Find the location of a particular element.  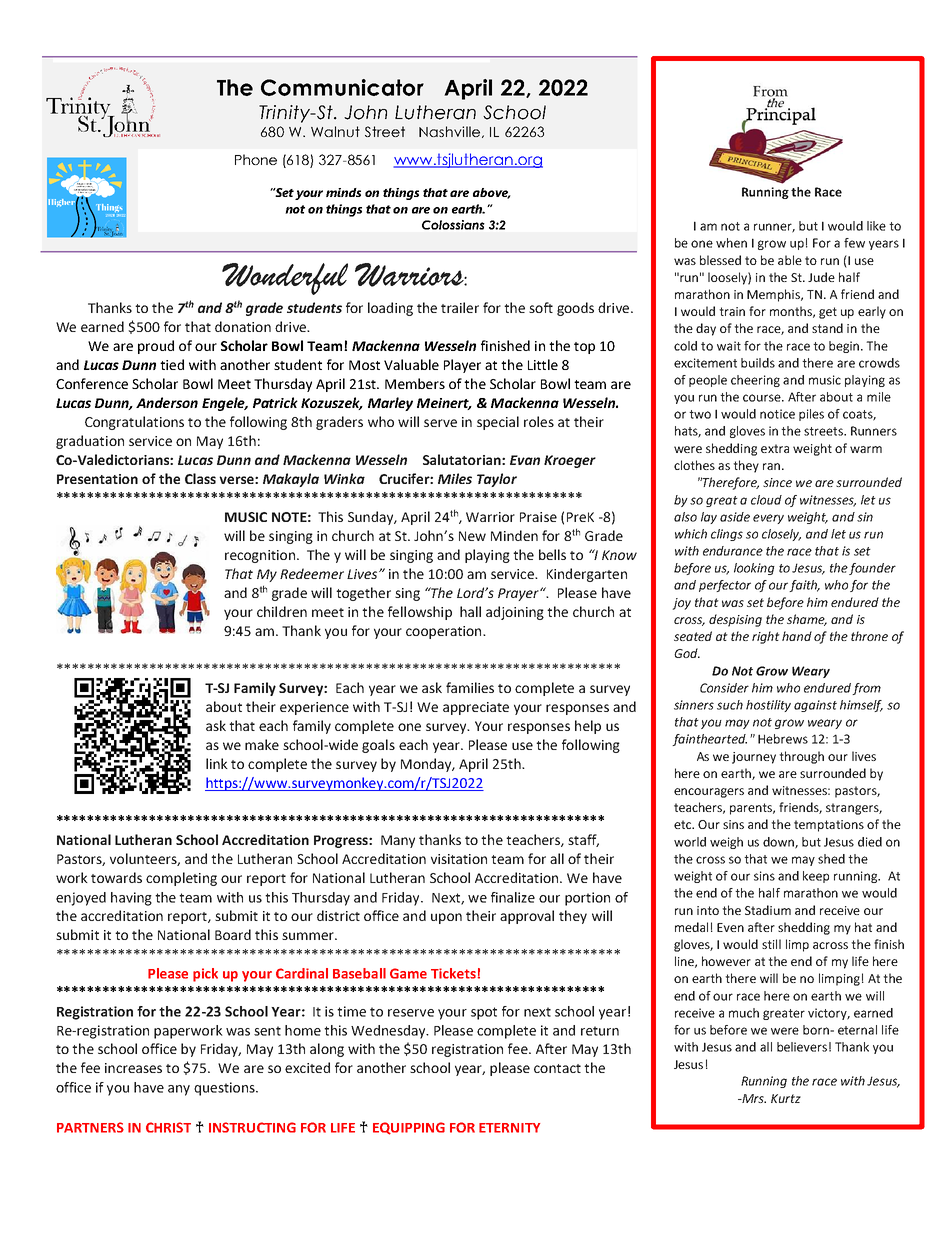

Phone is located at coordinates (256, 159).
